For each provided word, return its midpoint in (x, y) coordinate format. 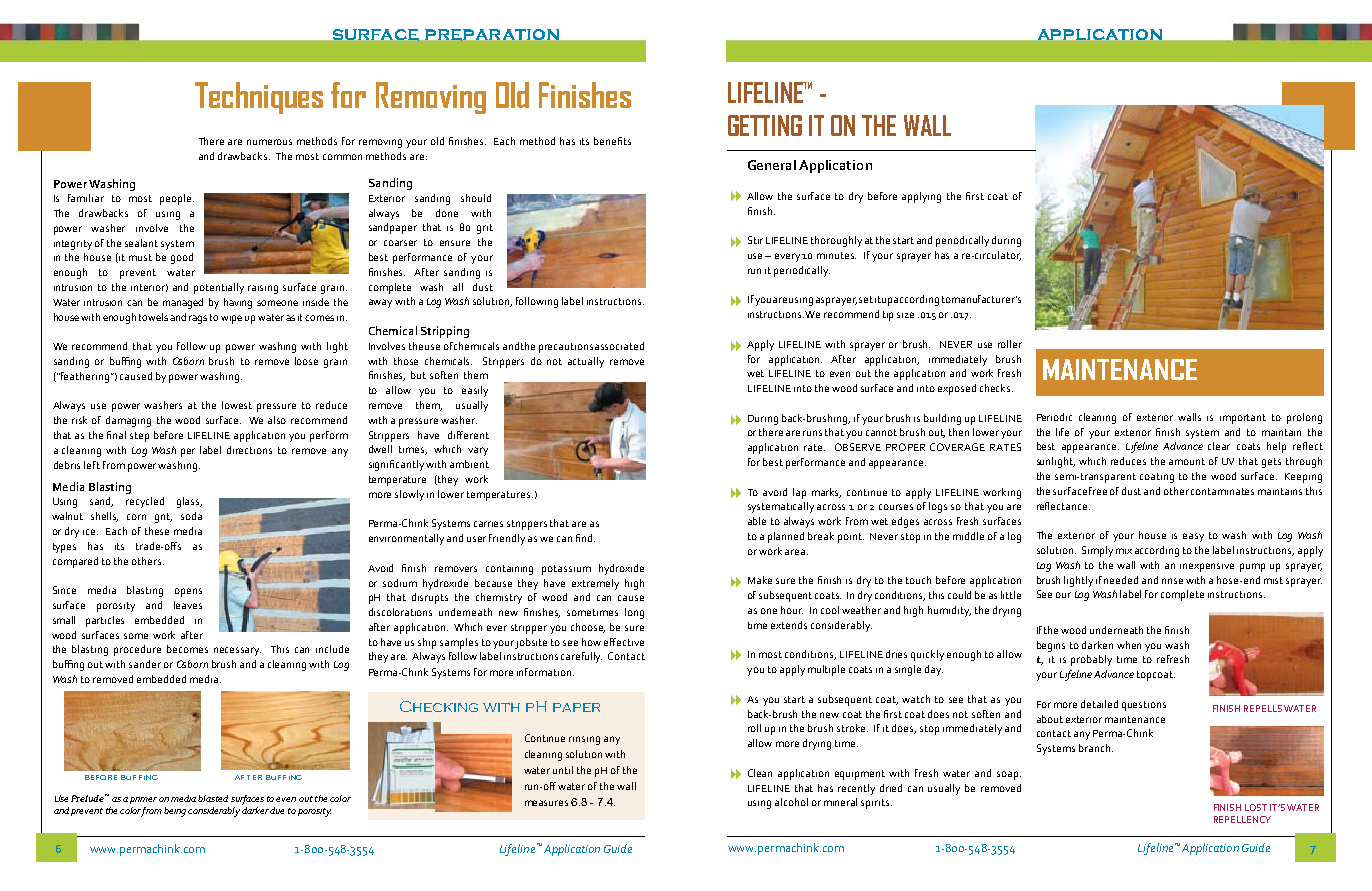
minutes (836, 255)
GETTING (765, 125)
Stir (755, 240)
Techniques (259, 98)
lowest (237, 405)
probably (1091, 660)
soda (191, 516)
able (757, 521)
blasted (213, 798)
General (772, 165)
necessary (237, 651)
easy (1193, 537)
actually (586, 362)
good (182, 258)
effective (624, 642)
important (1243, 419)
